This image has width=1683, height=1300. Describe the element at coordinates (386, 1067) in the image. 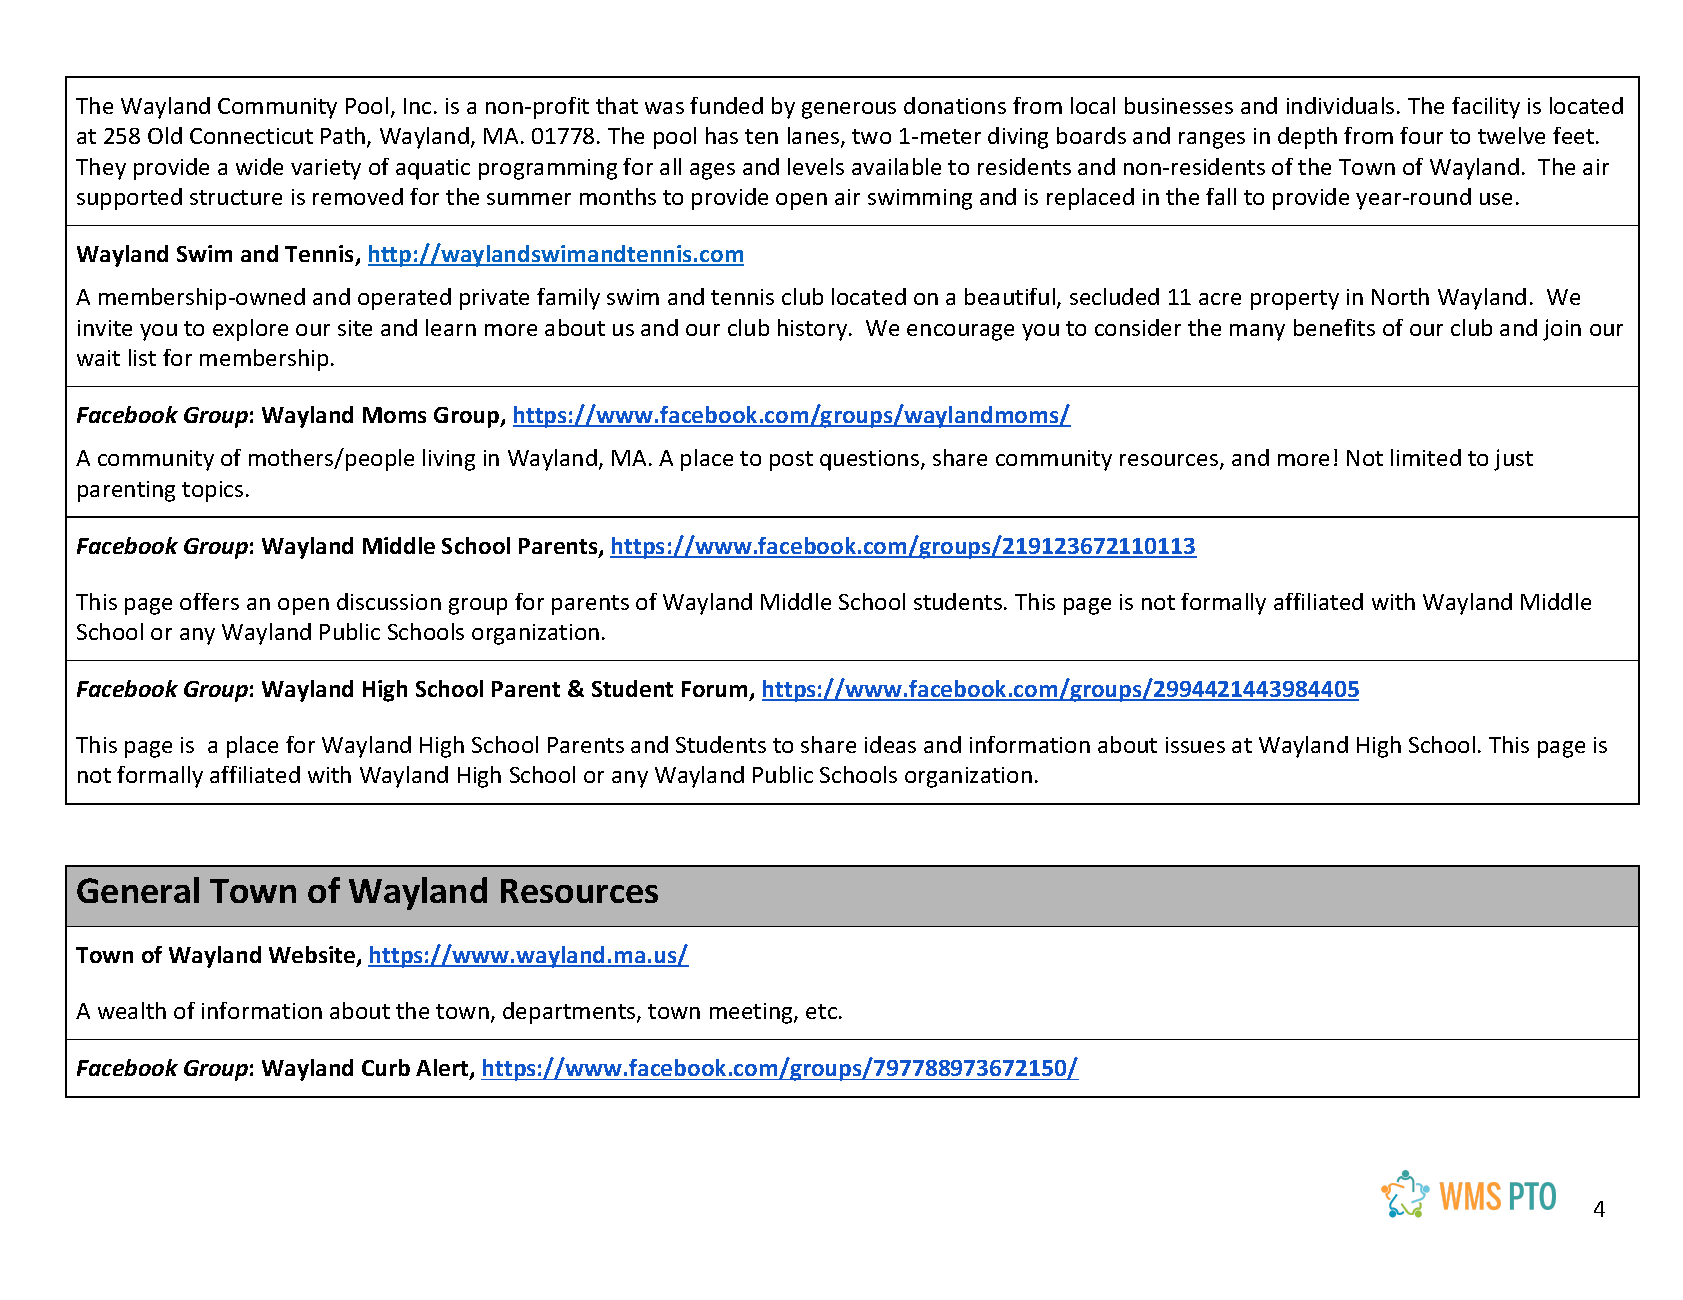

I see `Curb` at that location.
